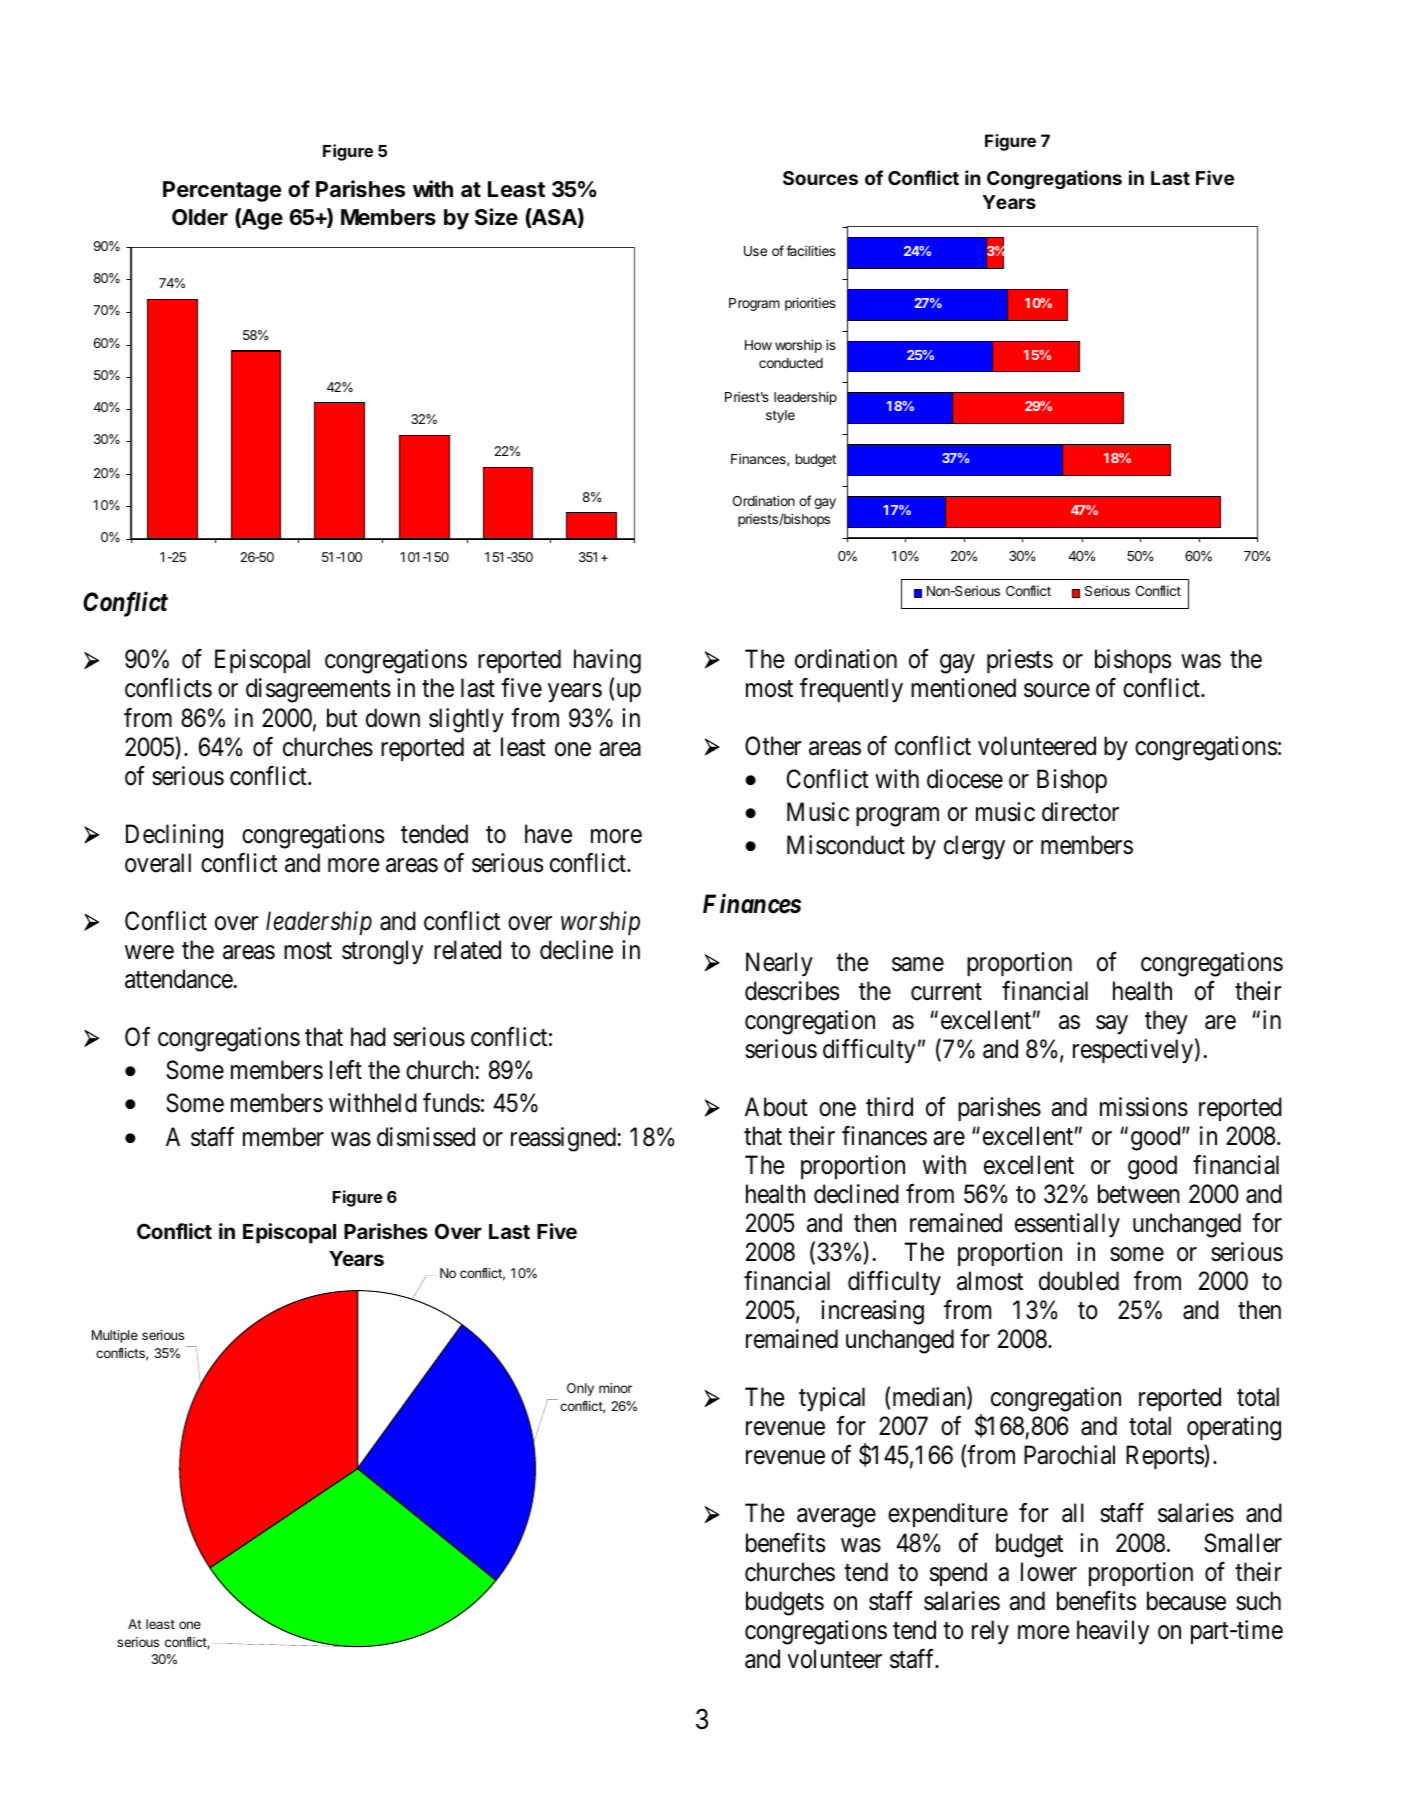 Image resolution: width=1406 pixels, height=1819 pixels. Describe the element at coordinates (115, 1336) in the page. I see `Multiple` at that location.
